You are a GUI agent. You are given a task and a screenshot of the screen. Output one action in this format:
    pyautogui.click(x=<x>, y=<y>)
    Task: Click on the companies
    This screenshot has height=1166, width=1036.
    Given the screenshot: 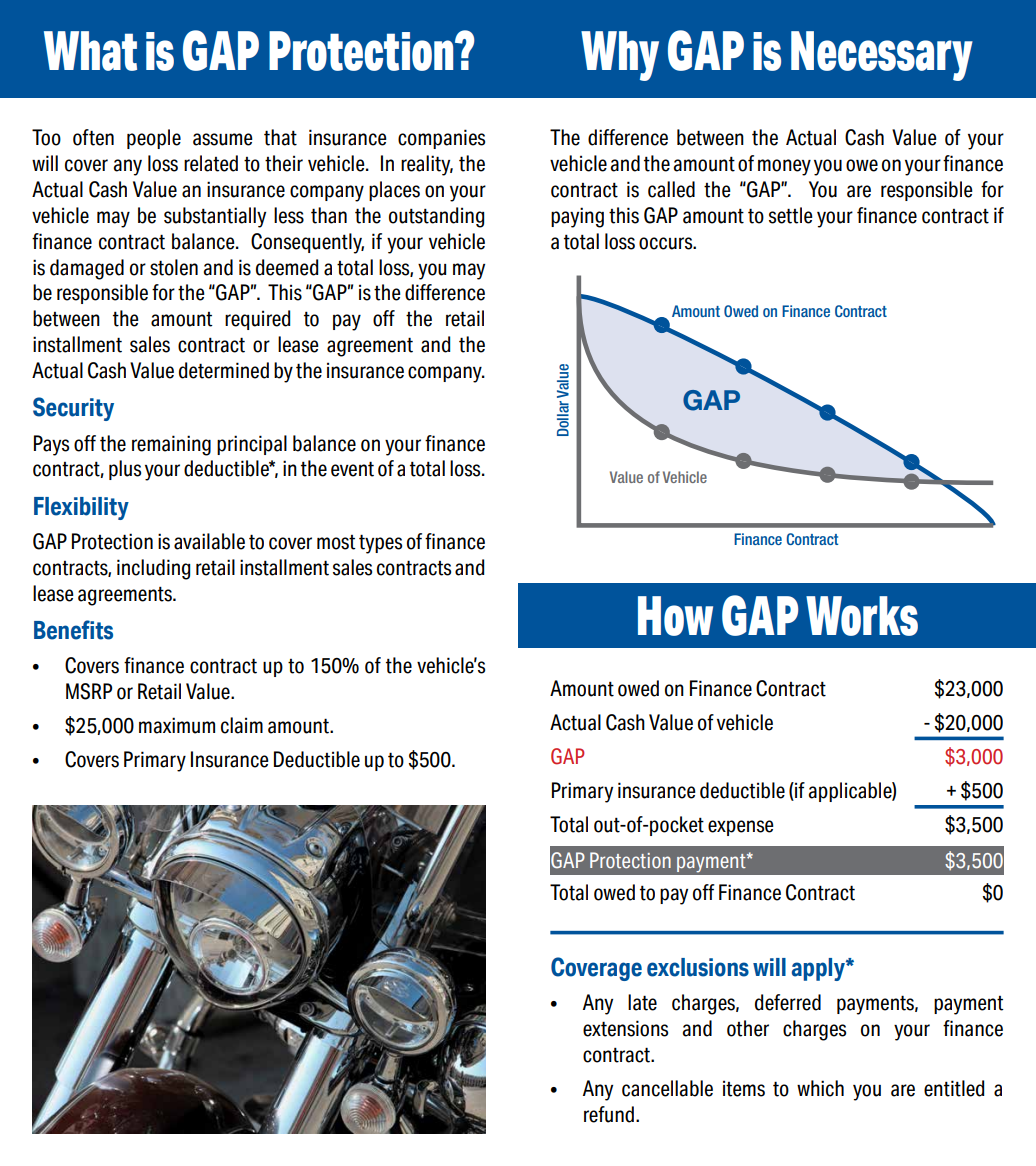 What is the action you would take?
    pyautogui.click(x=441, y=139)
